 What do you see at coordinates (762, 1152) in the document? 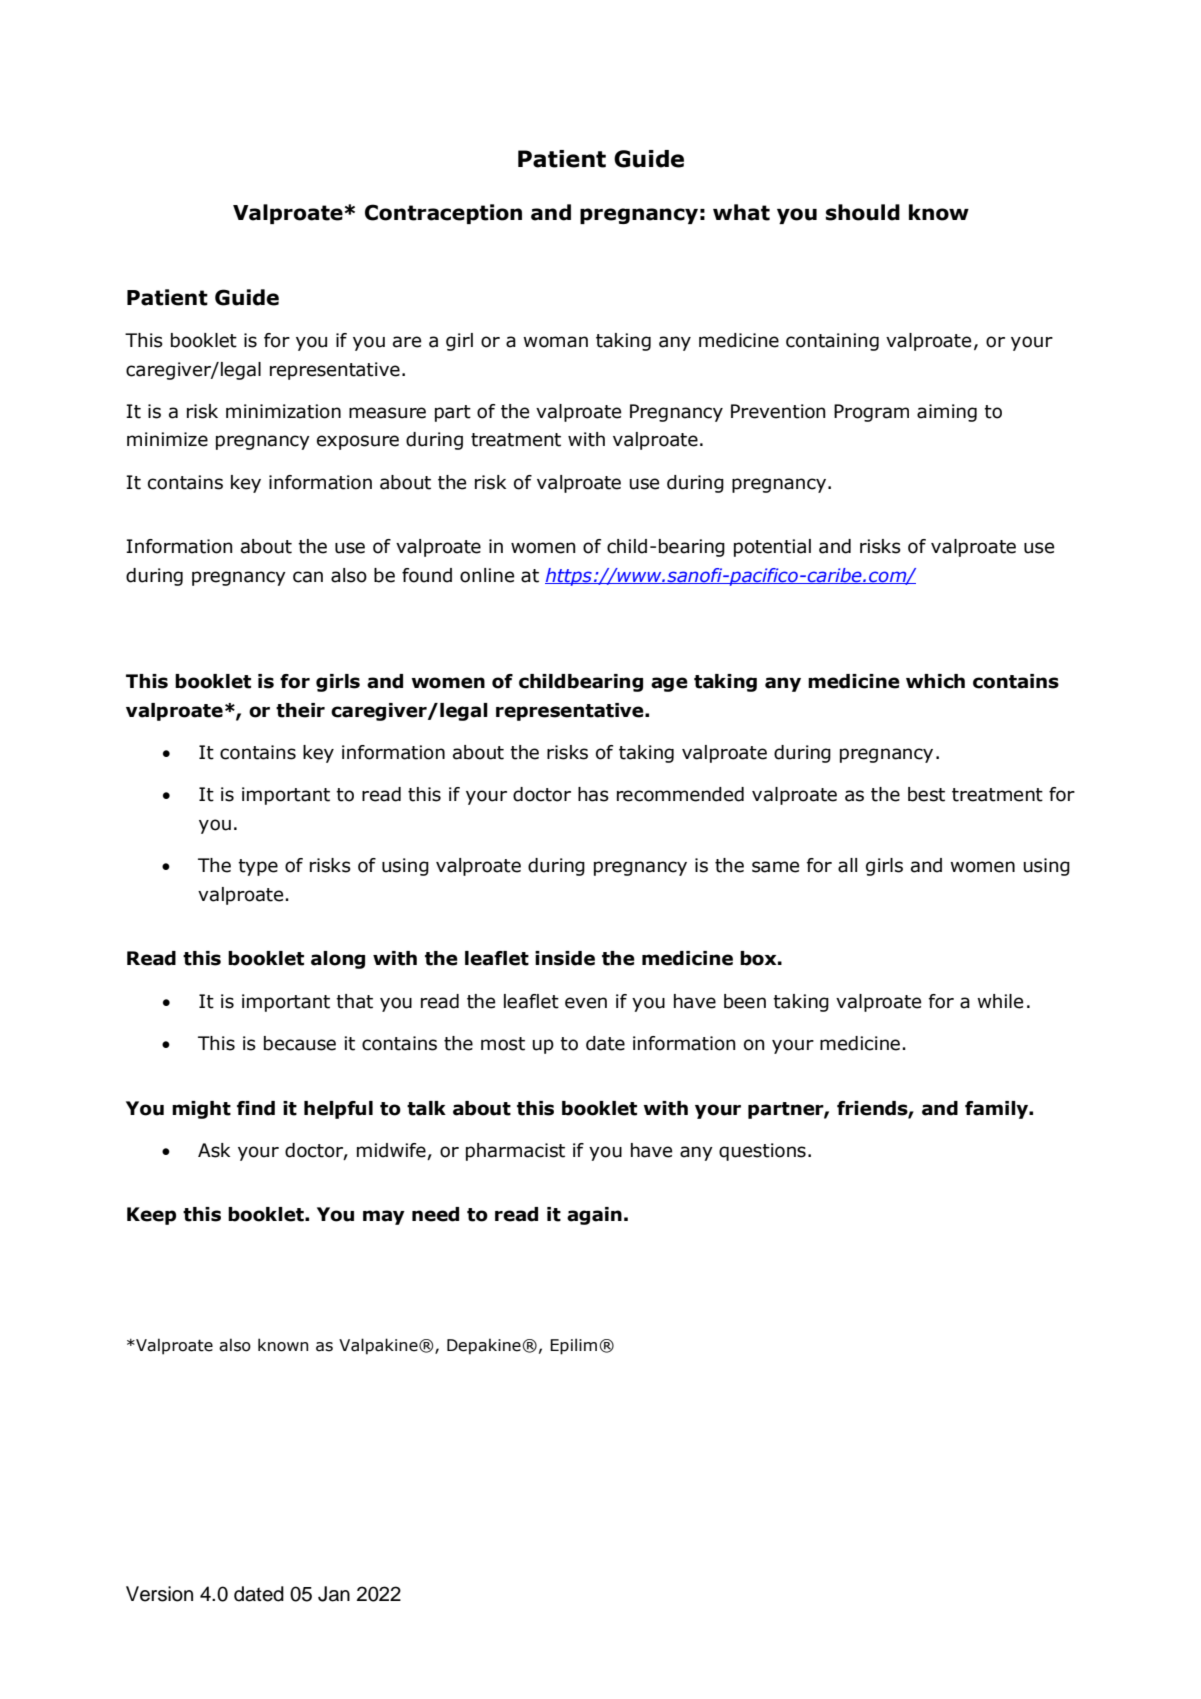
I see `questions` at bounding box center [762, 1152].
